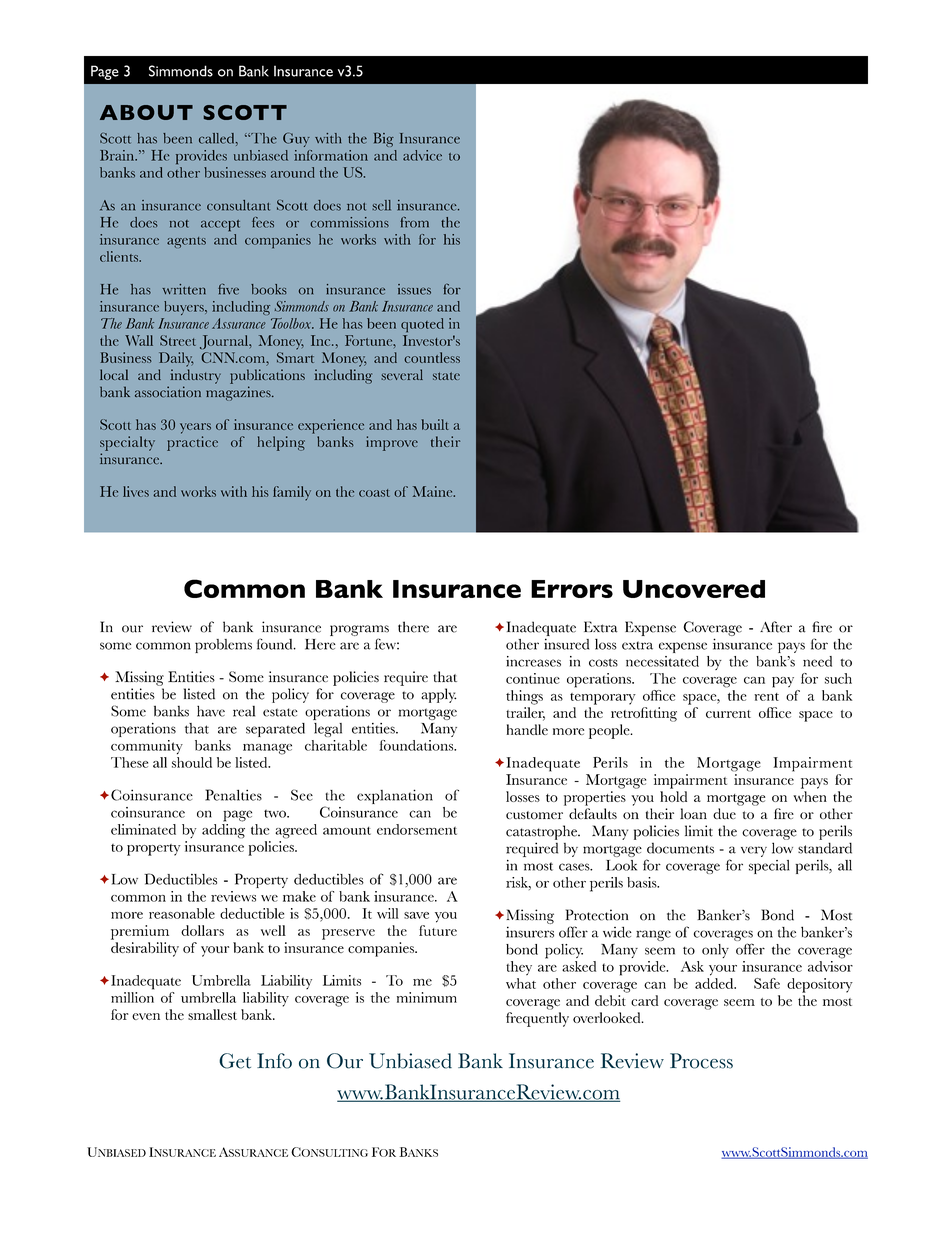  I want to click on ABOUT, so click(146, 112).
